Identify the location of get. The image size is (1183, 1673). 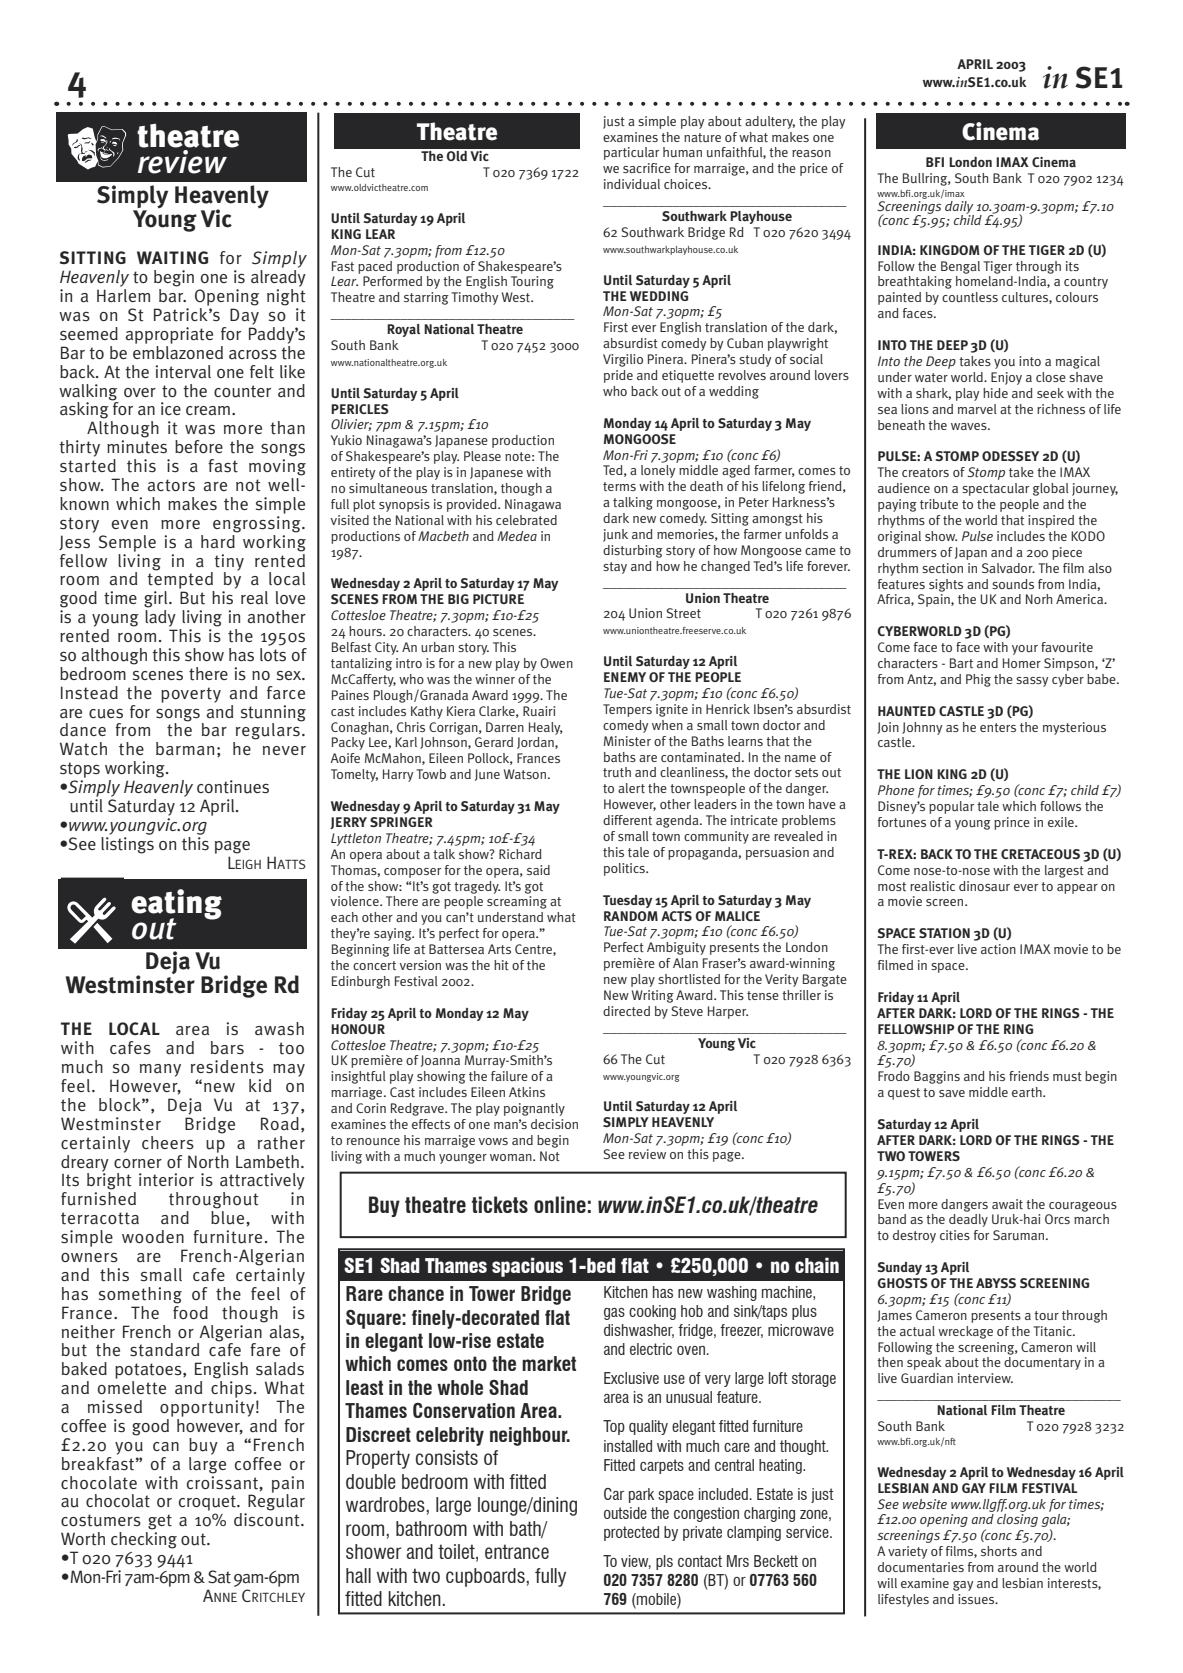
(160, 1522).
